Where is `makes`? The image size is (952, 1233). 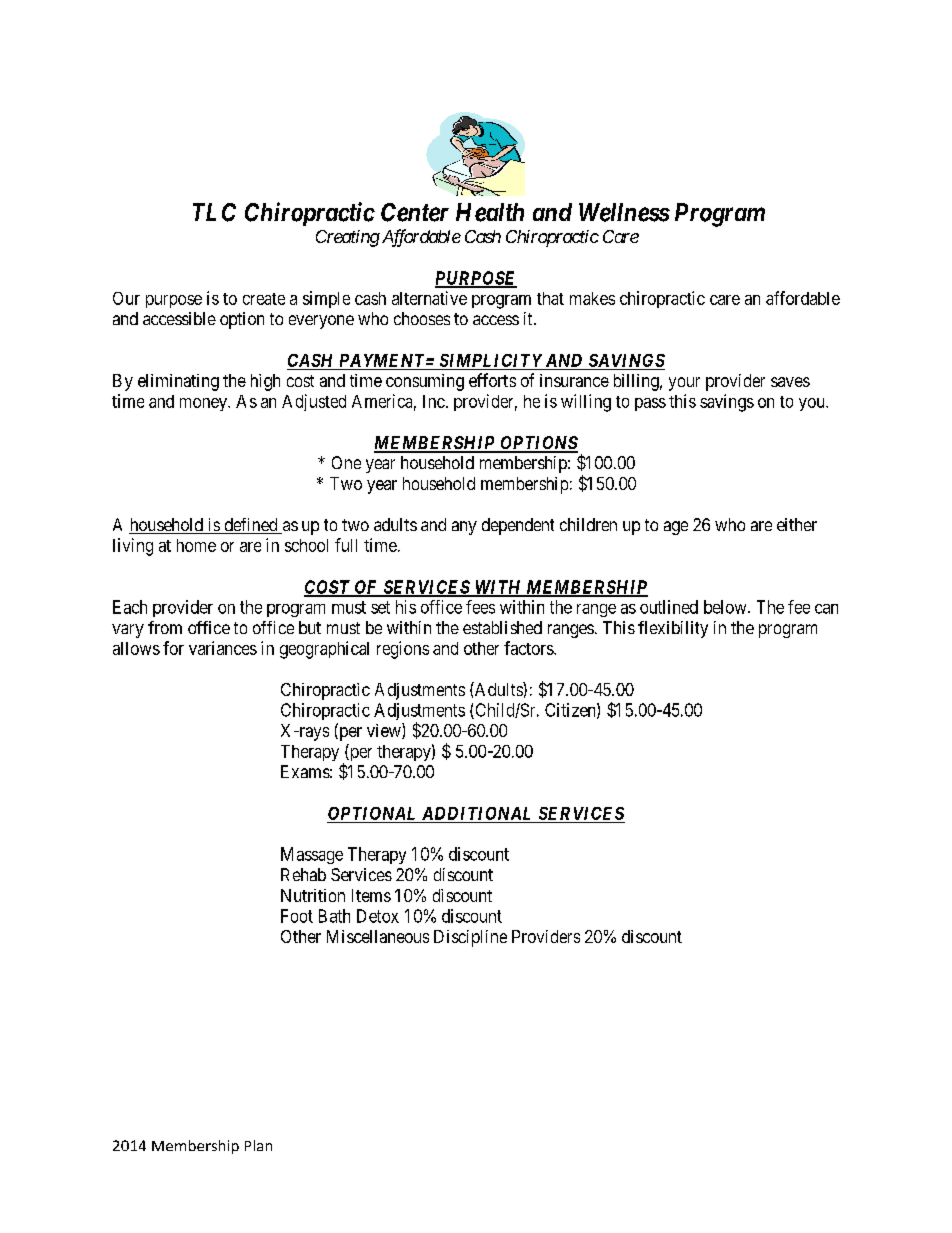
makes is located at coordinates (592, 298).
